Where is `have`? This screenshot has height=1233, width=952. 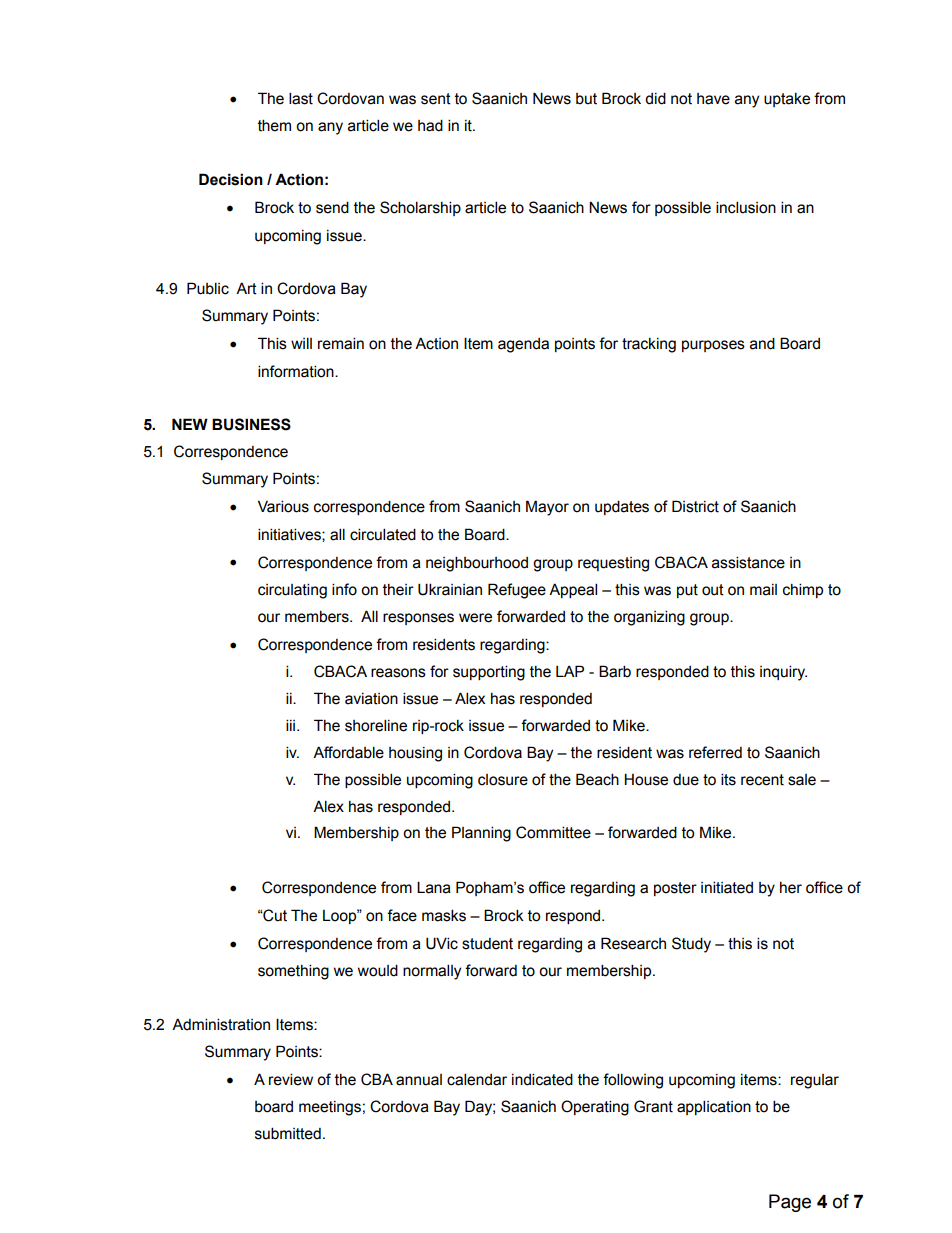 have is located at coordinates (713, 99).
